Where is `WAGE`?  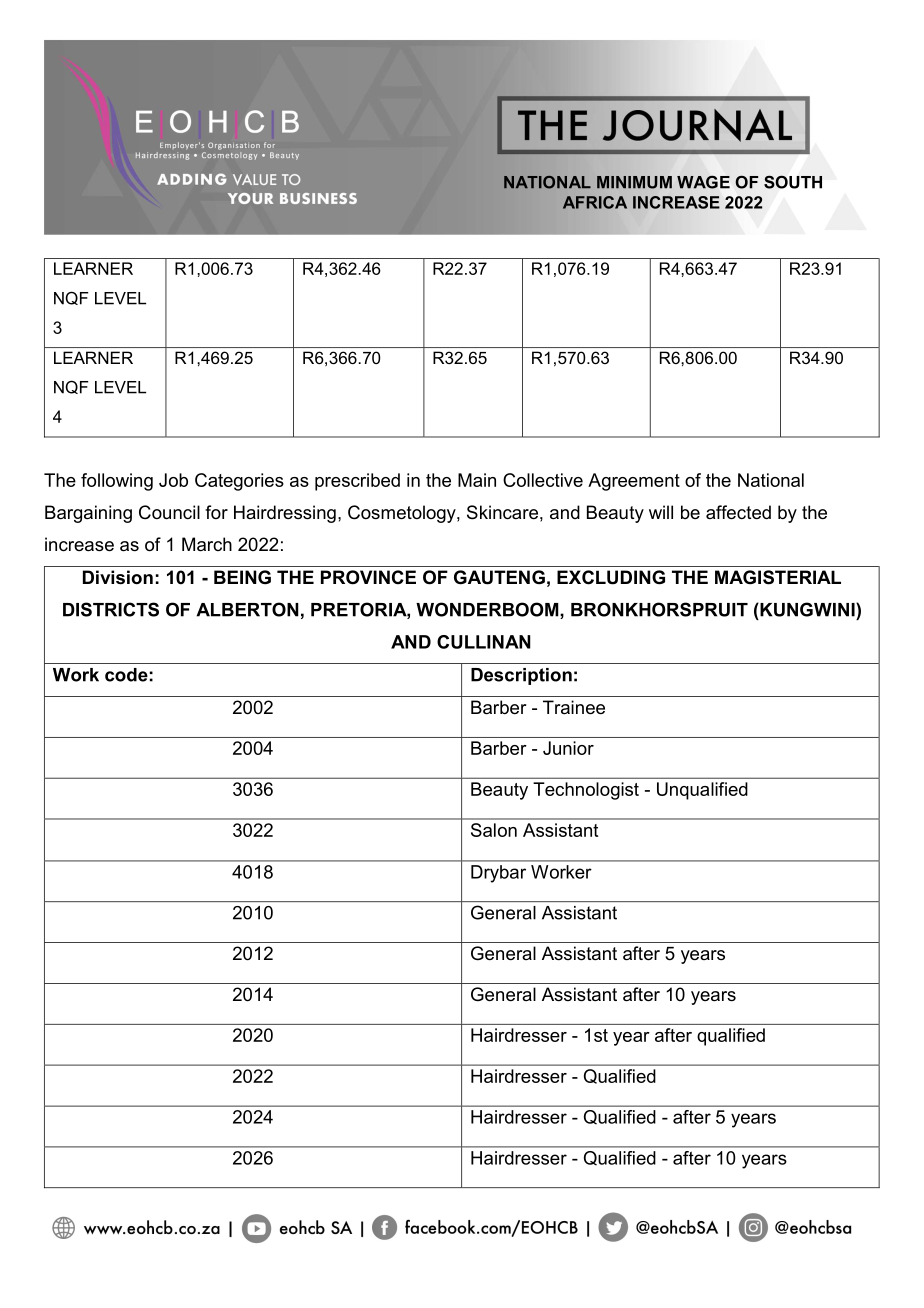
WAGE is located at coordinates (703, 182).
